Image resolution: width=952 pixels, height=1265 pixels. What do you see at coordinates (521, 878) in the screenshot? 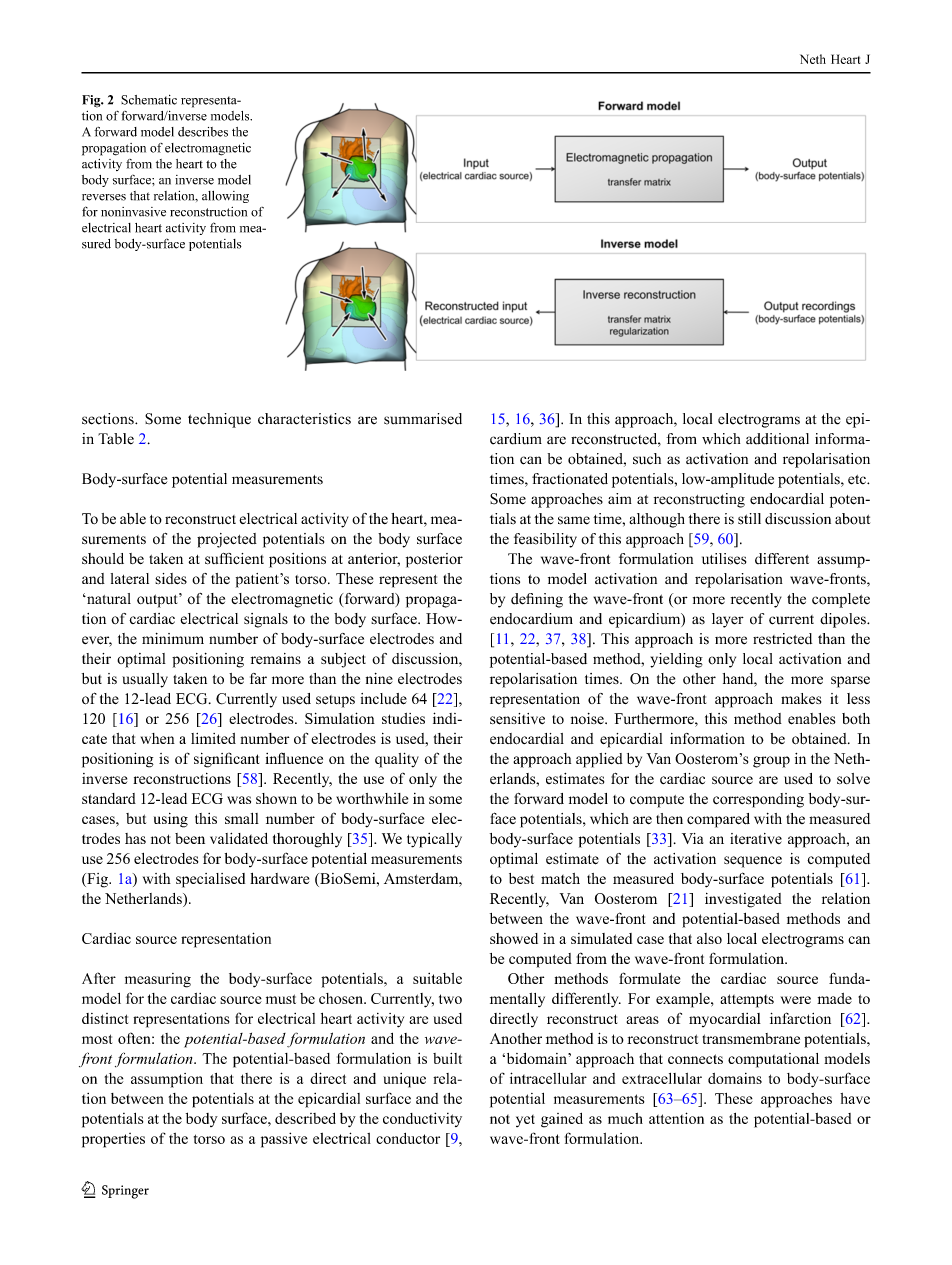
I see `best` at bounding box center [521, 878].
